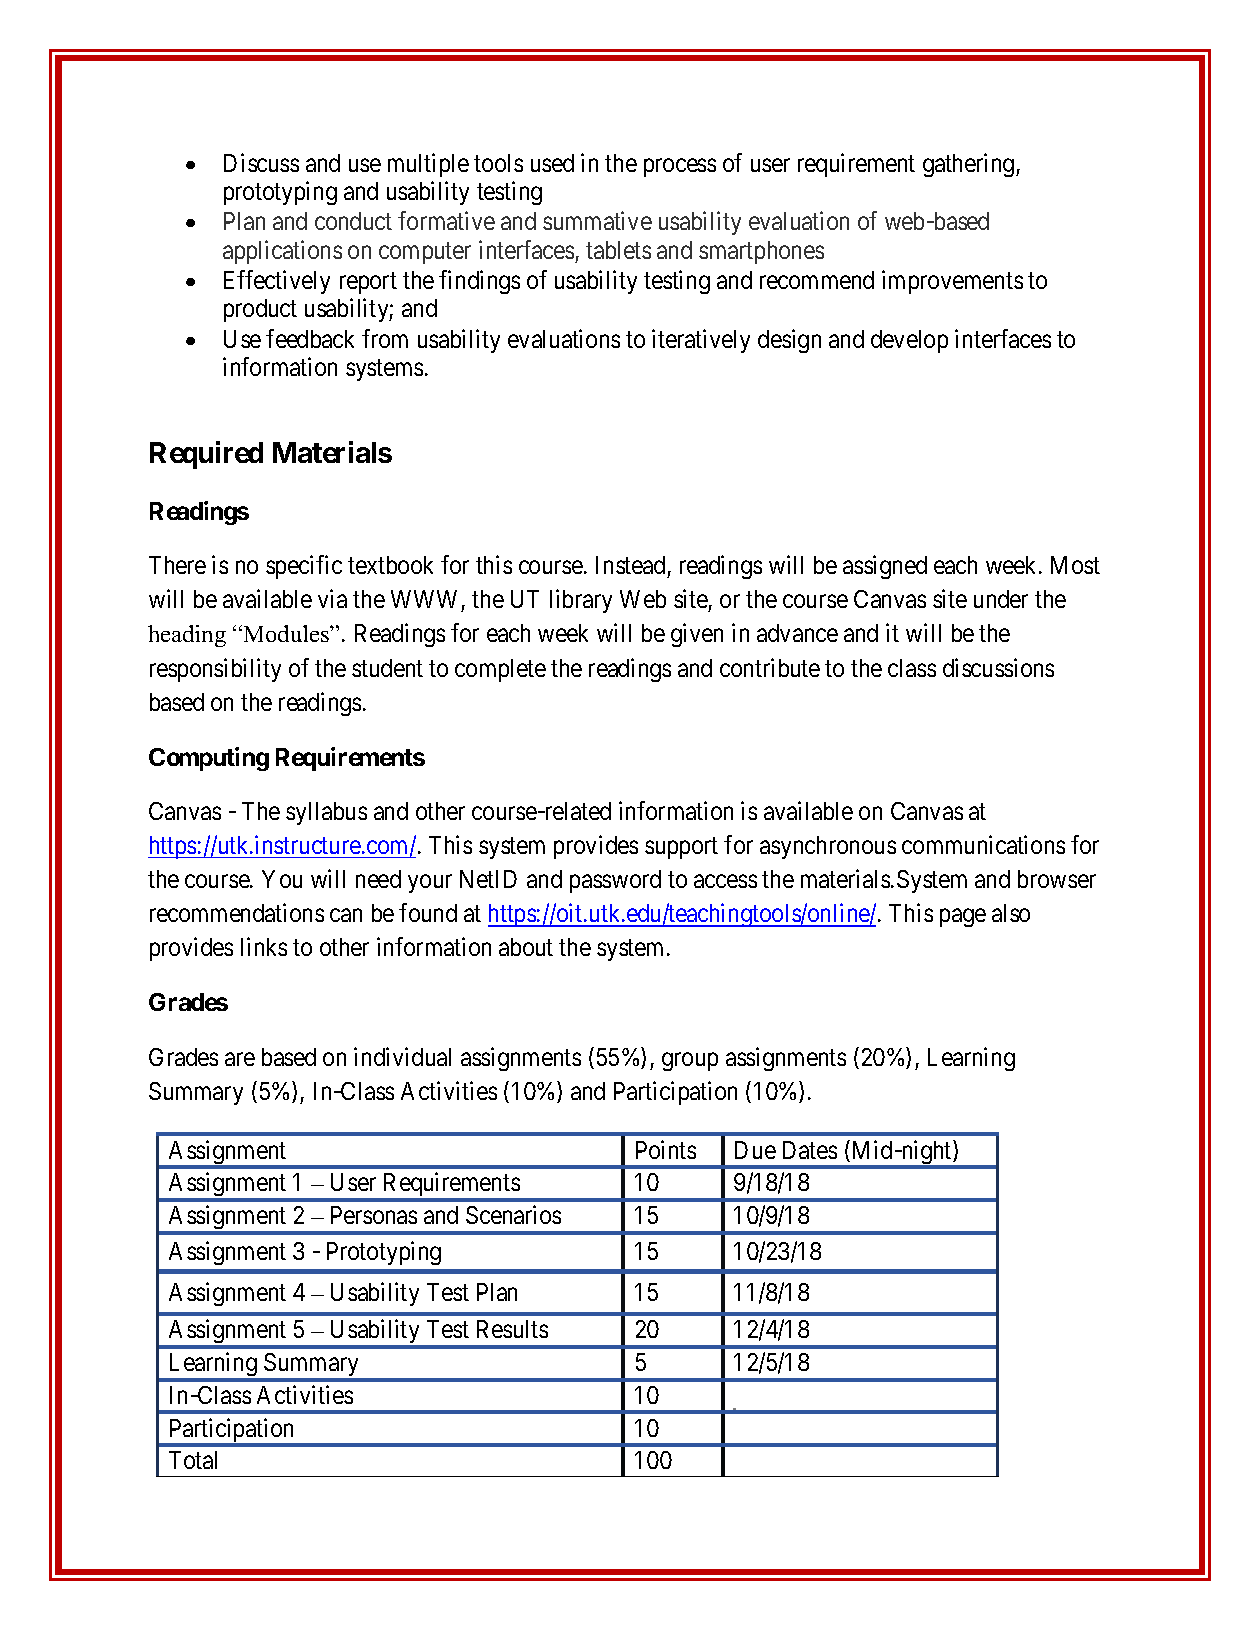 Image resolution: width=1260 pixels, height=1630 pixels. I want to click on applications, so click(282, 252).
